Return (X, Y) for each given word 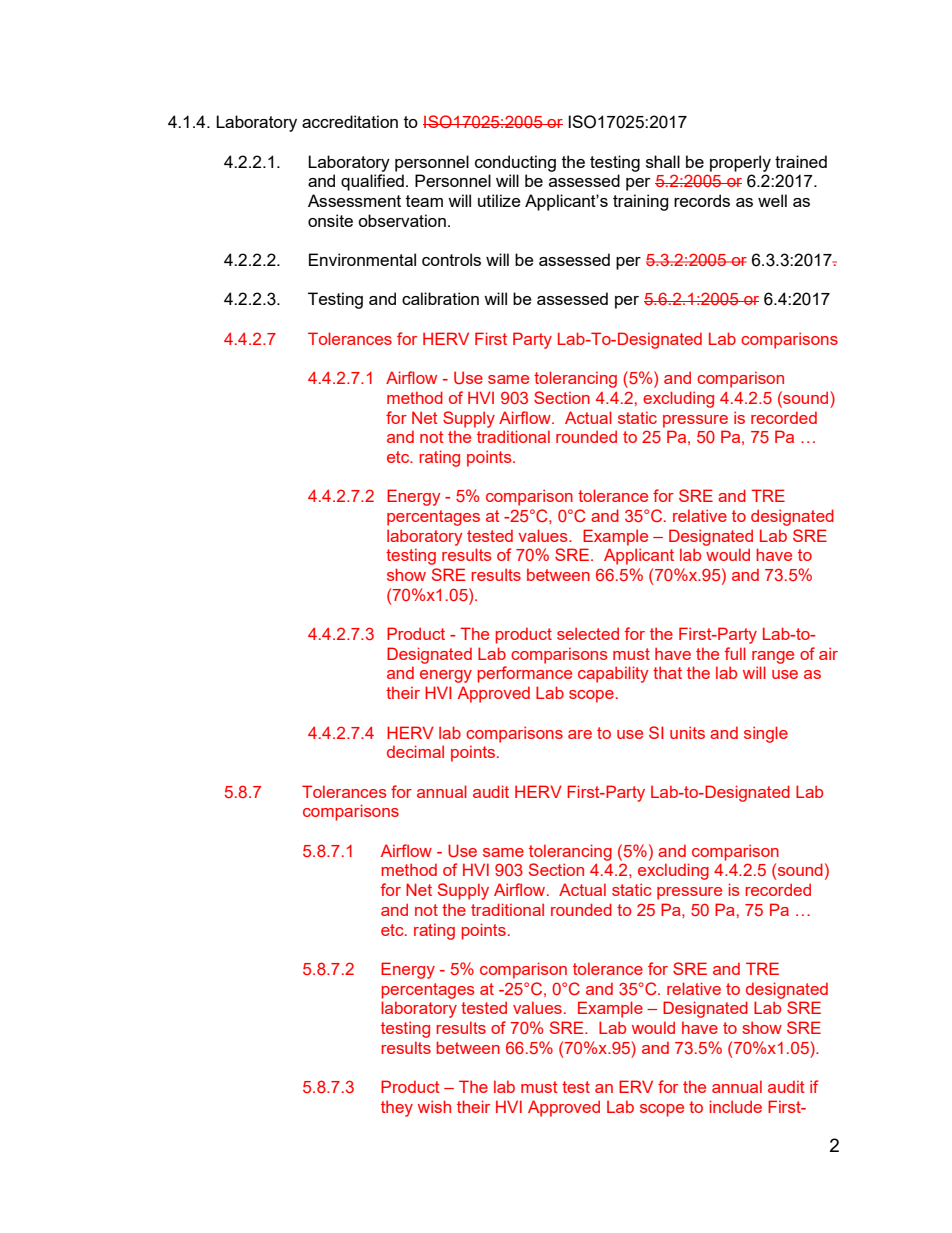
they (397, 1108)
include (736, 1106)
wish (434, 1106)
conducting (515, 163)
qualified (372, 182)
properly (740, 163)
